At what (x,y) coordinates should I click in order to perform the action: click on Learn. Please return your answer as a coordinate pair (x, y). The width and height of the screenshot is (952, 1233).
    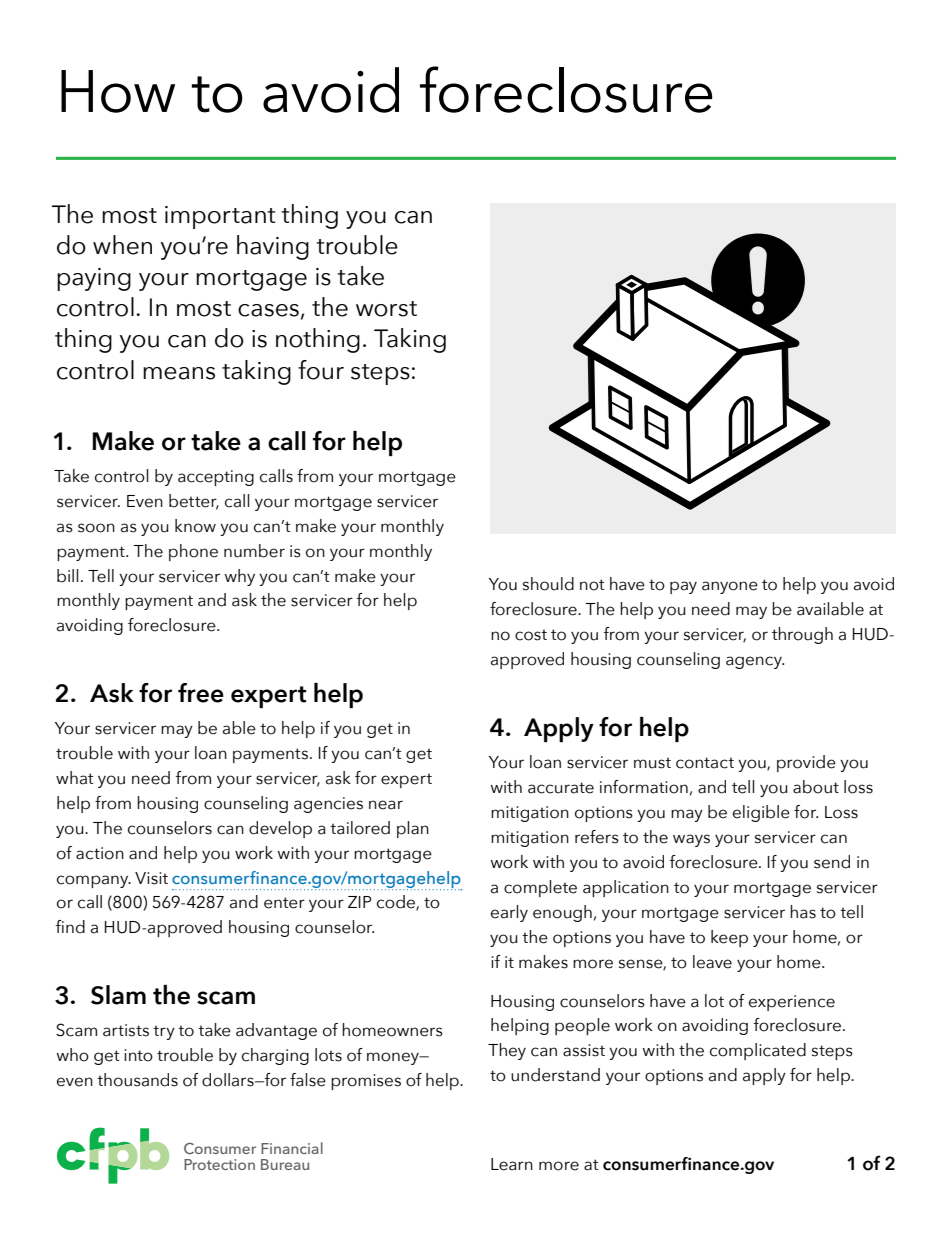
    Looking at the image, I should click on (512, 1164).
